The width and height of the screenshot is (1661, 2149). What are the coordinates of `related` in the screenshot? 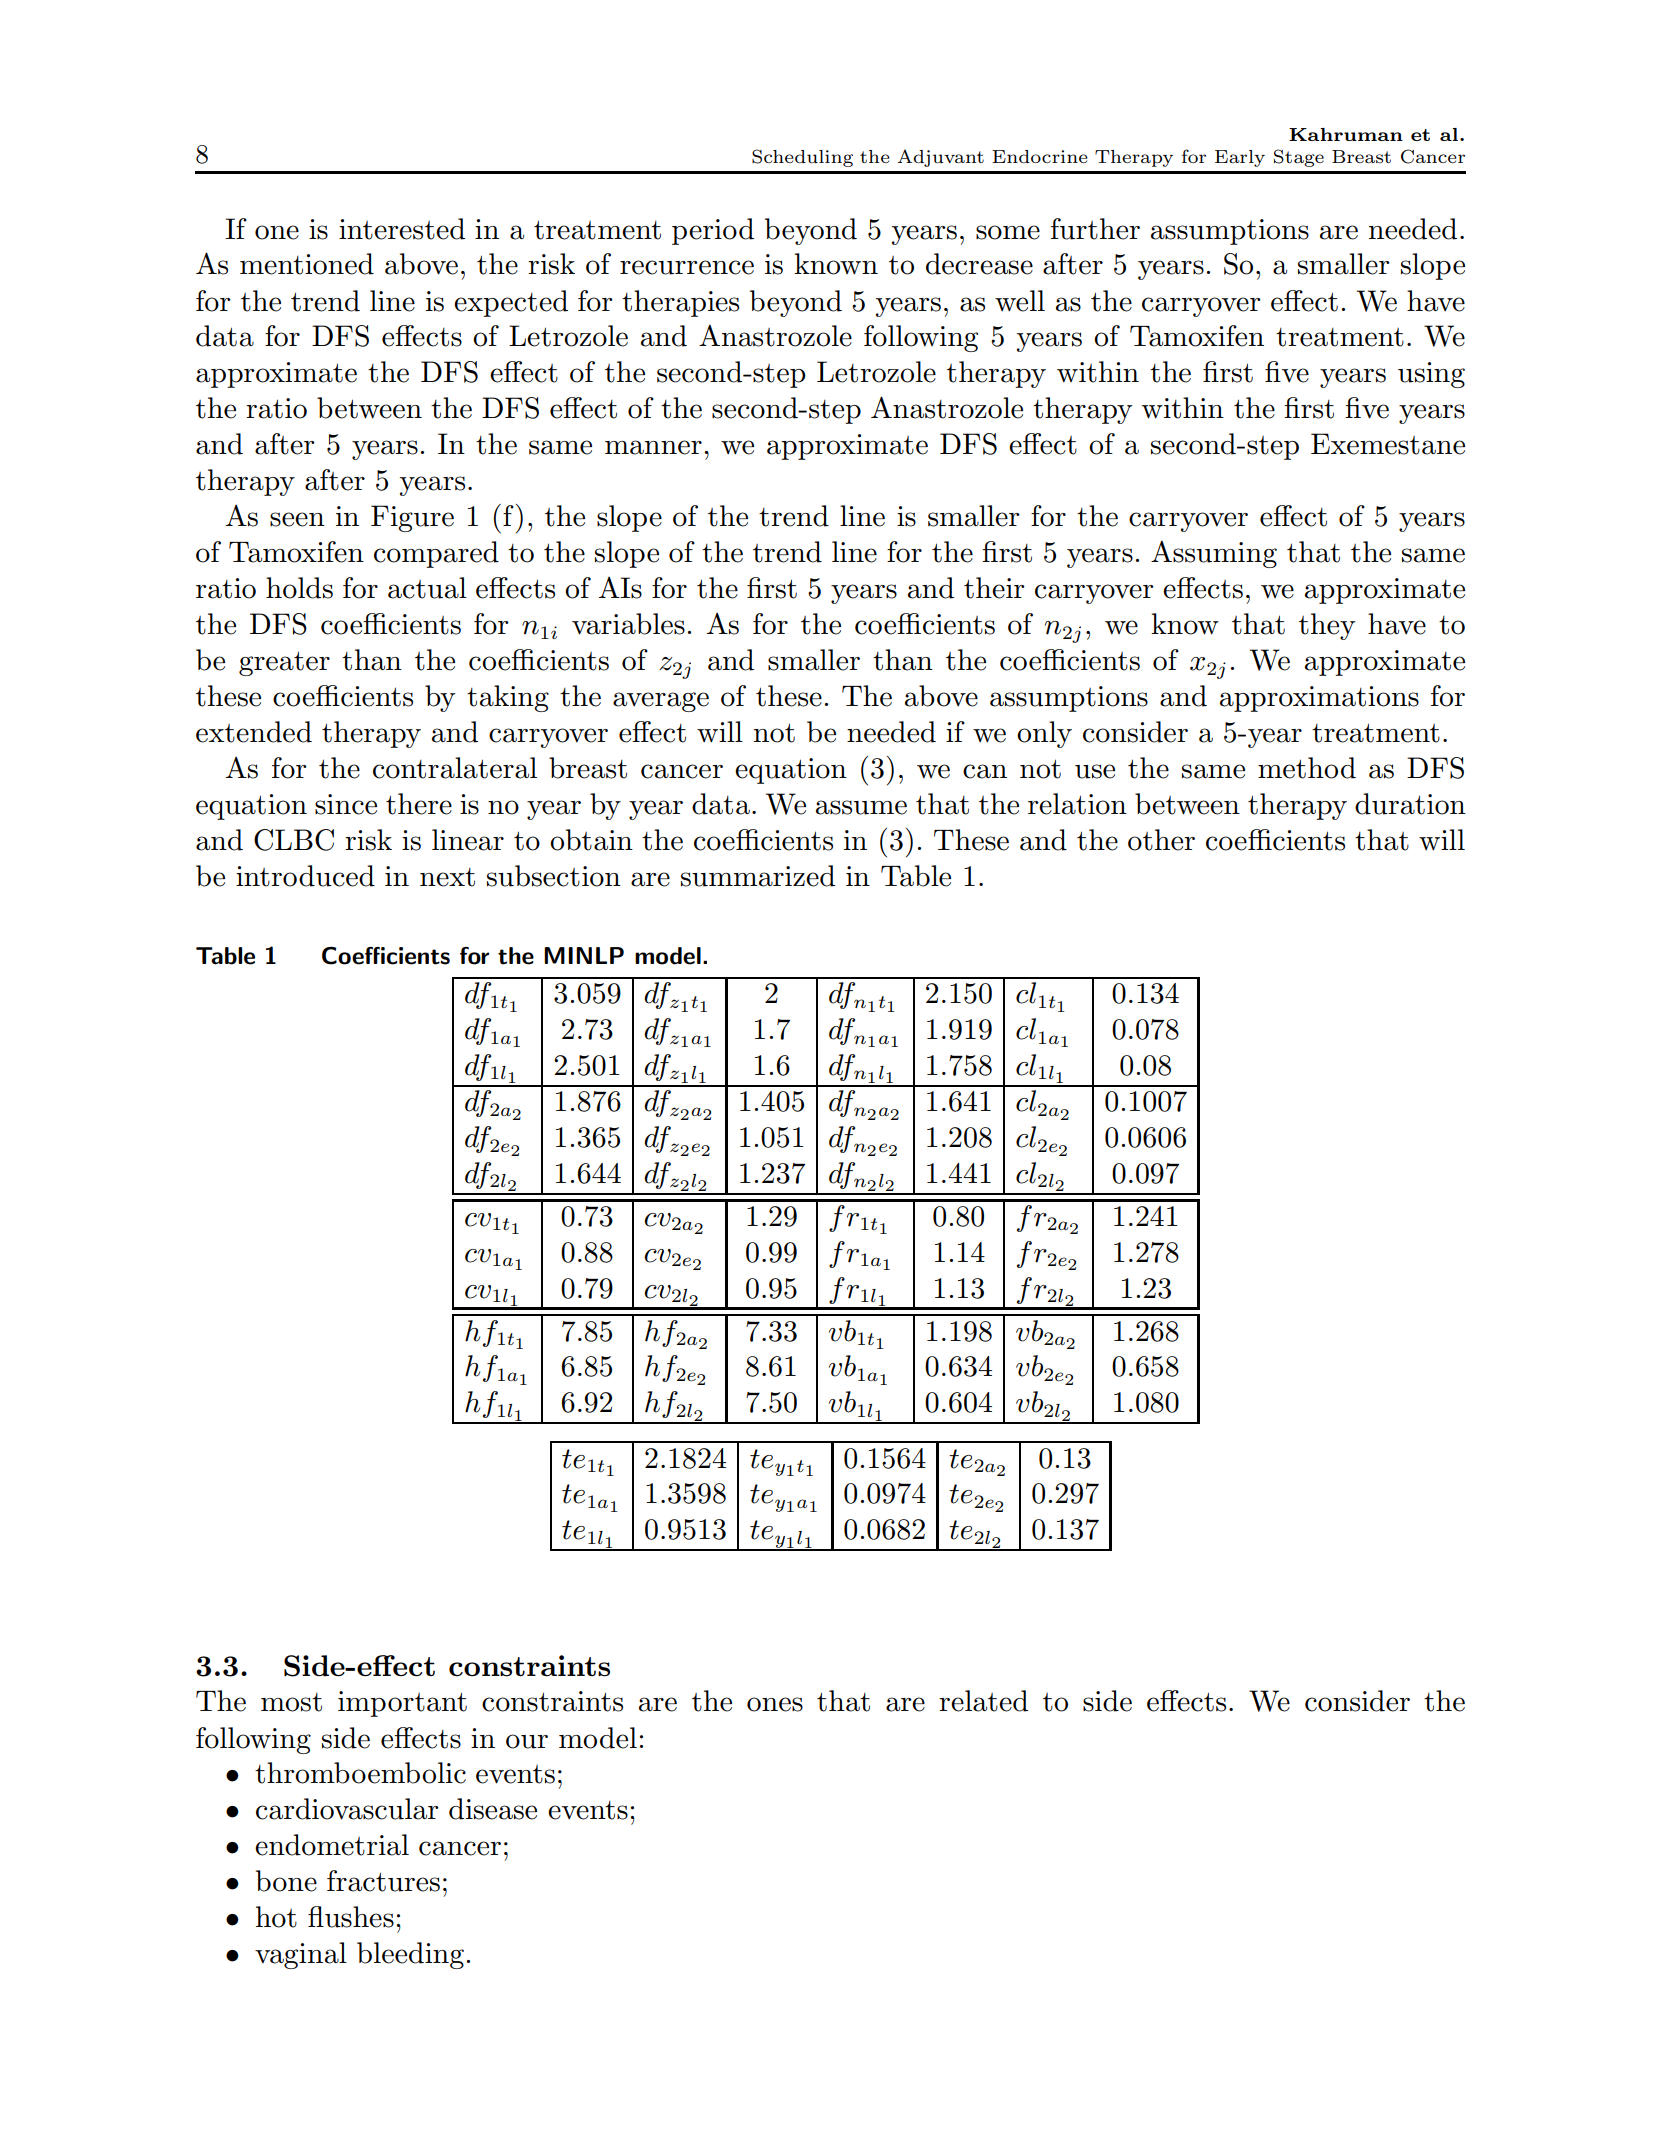 It's located at (983, 1701).
